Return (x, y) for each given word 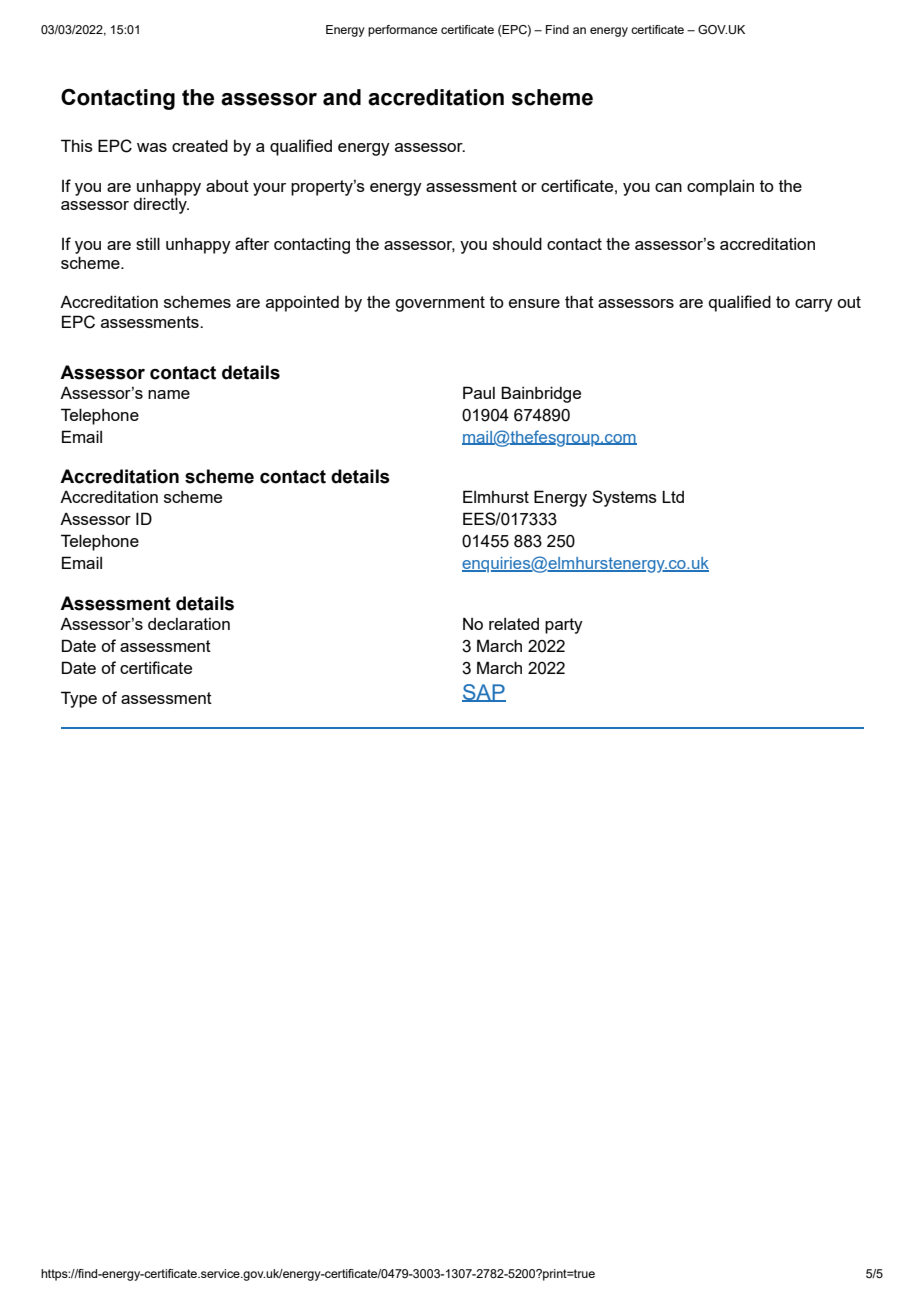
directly (161, 204)
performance (402, 31)
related (514, 624)
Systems (624, 498)
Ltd (673, 496)
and (342, 97)
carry (814, 305)
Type (79, 699)
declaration (189, 624)
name (169, 394)
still (148, 243)
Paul (479, 392)
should (517, 243)
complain (720, 187)
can (668, 187)
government (440, 304)
